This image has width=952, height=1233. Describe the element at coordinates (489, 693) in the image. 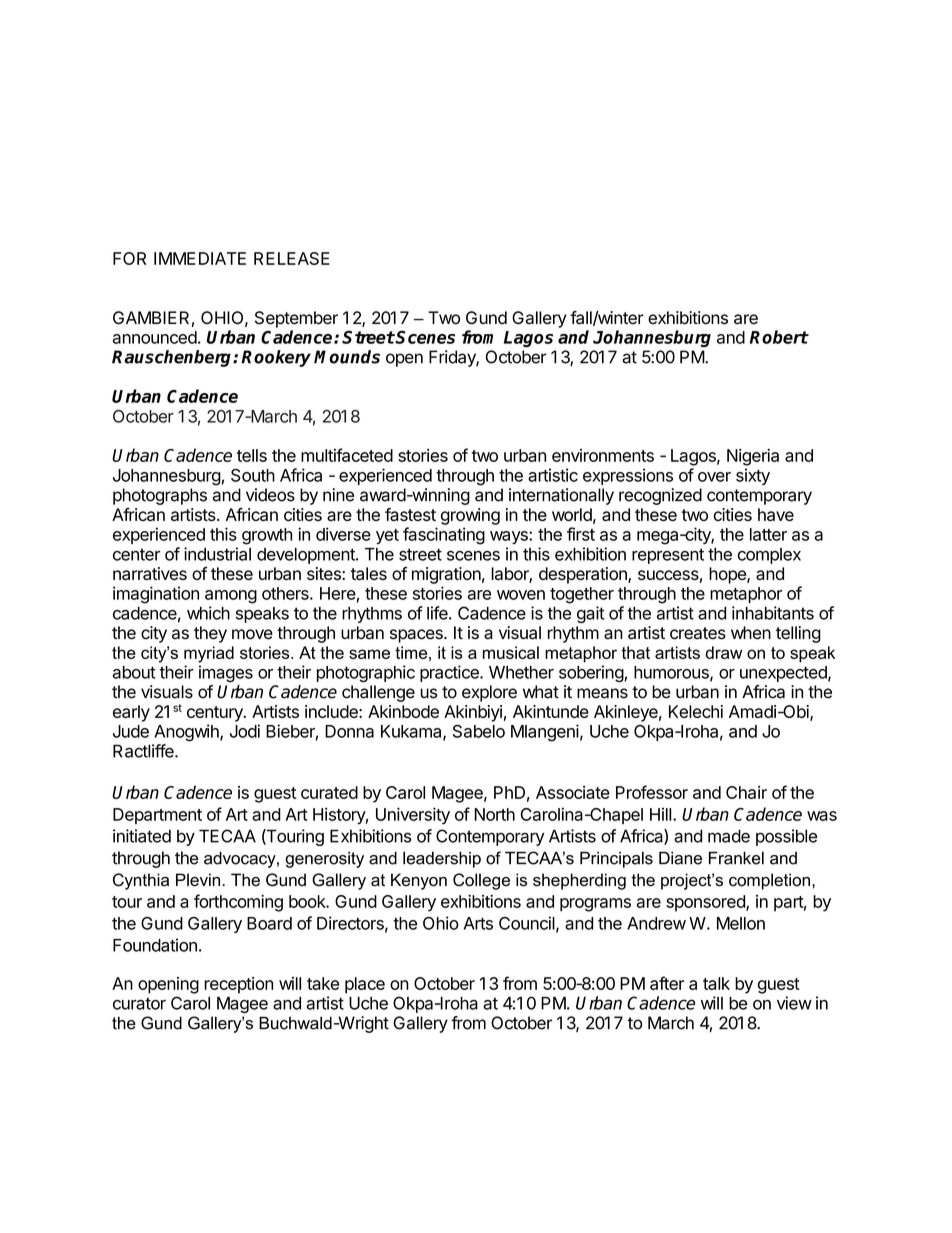

I see `explore` at that location.
